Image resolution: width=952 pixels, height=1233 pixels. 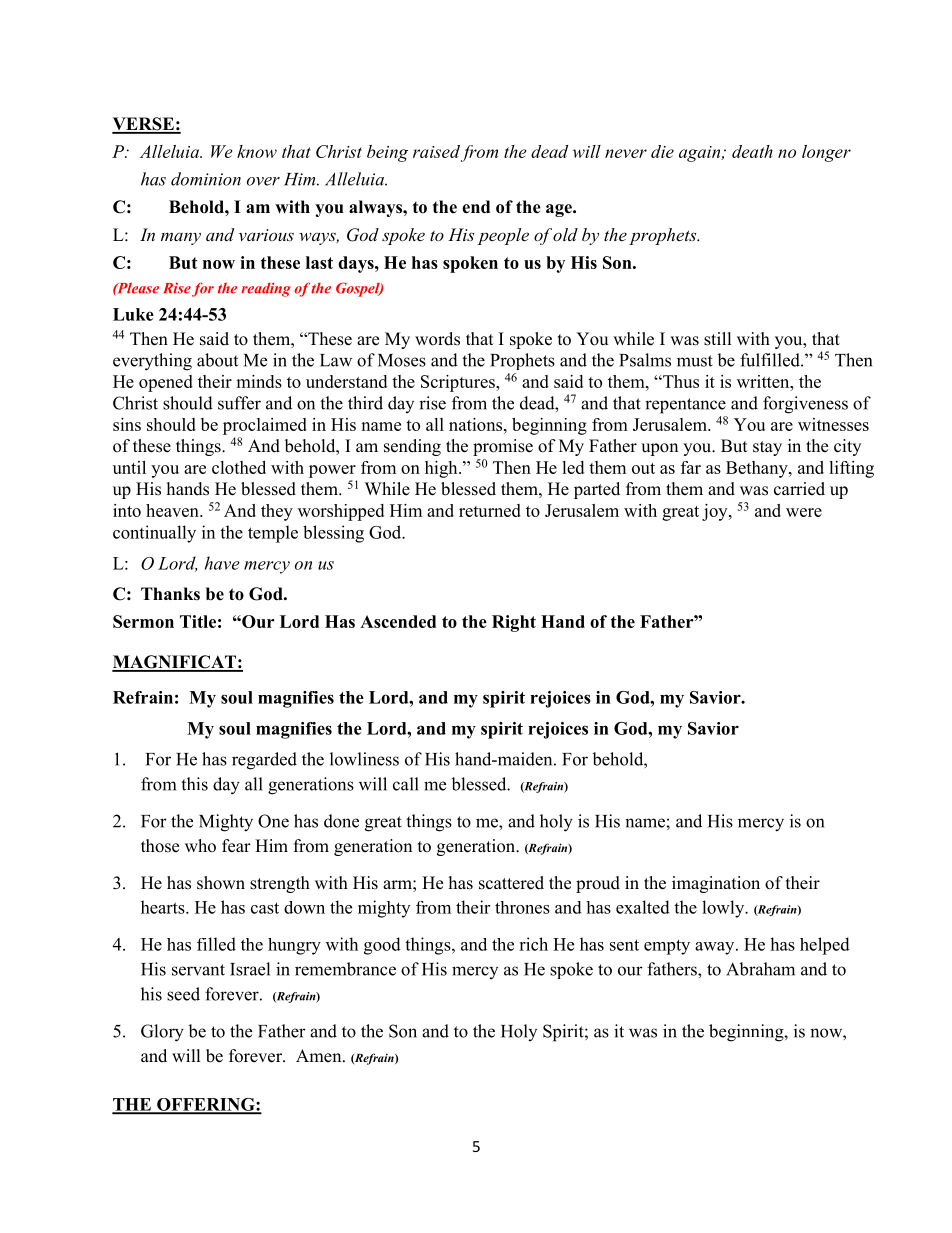 I want to click on were, so click(x=804, y=512).
